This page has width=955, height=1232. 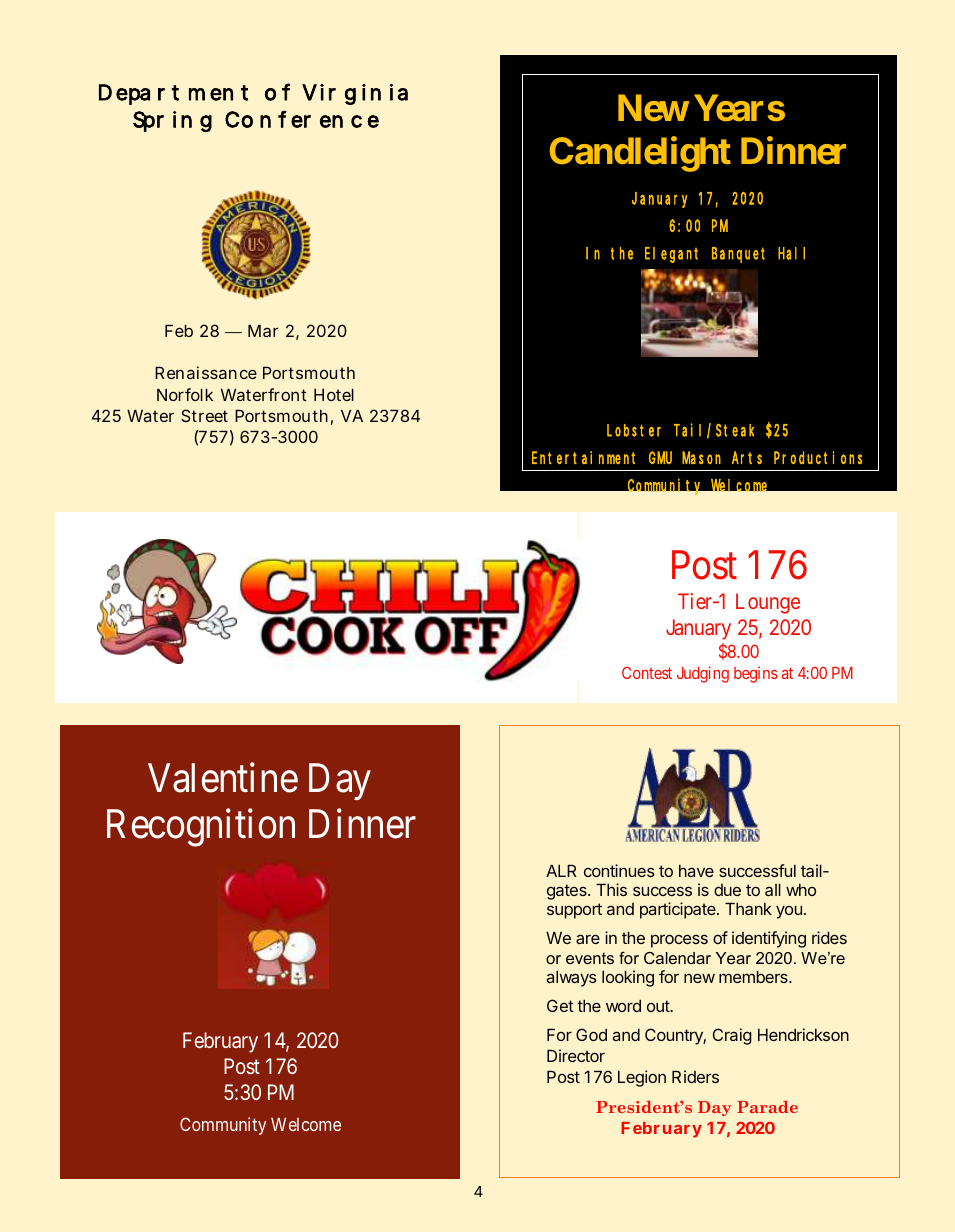 I want to click on Parade, so click(x=767, y=1107).
